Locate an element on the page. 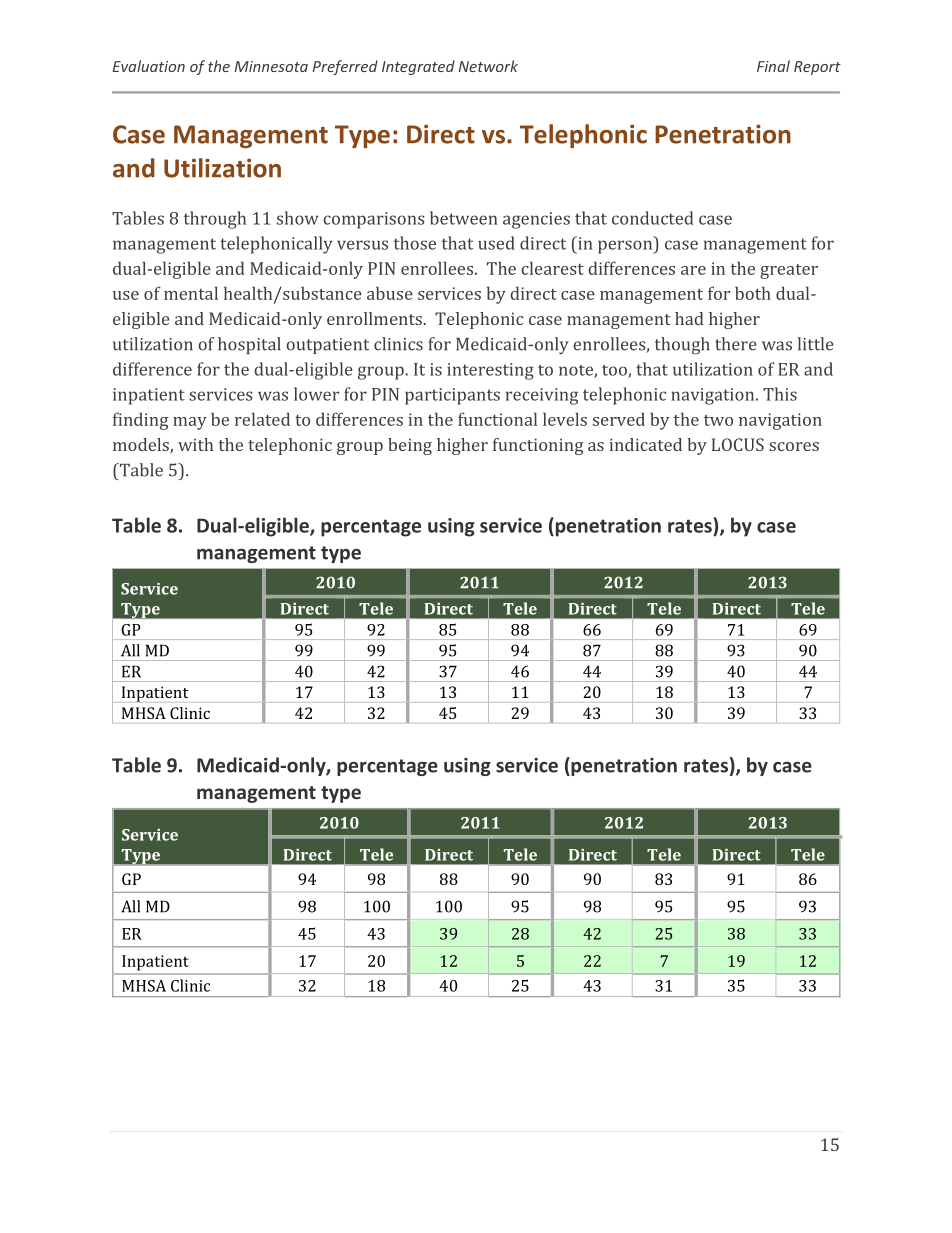  through is located at coordinates (215, 220).
